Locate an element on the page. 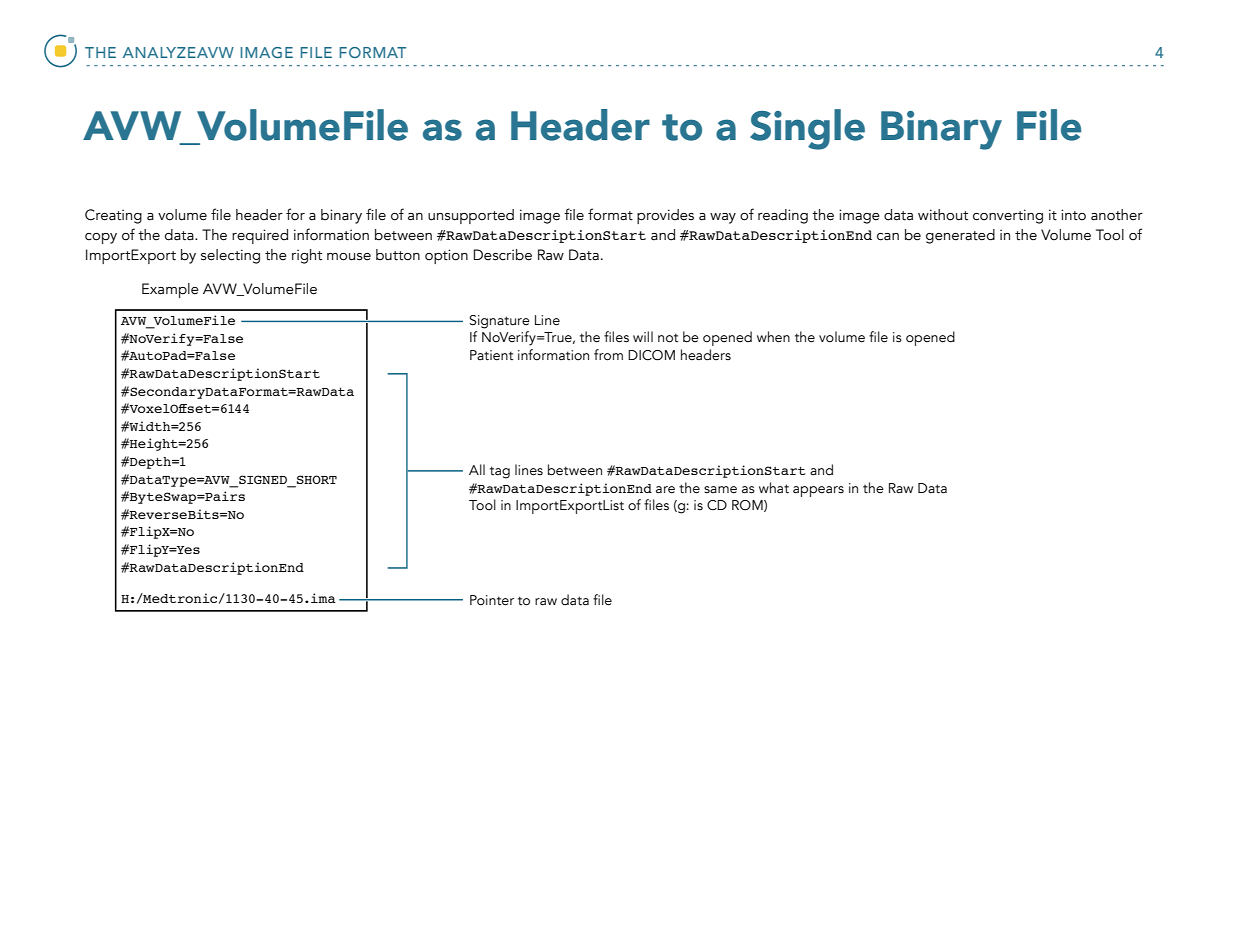  without is located at coordinates (943, 215).
